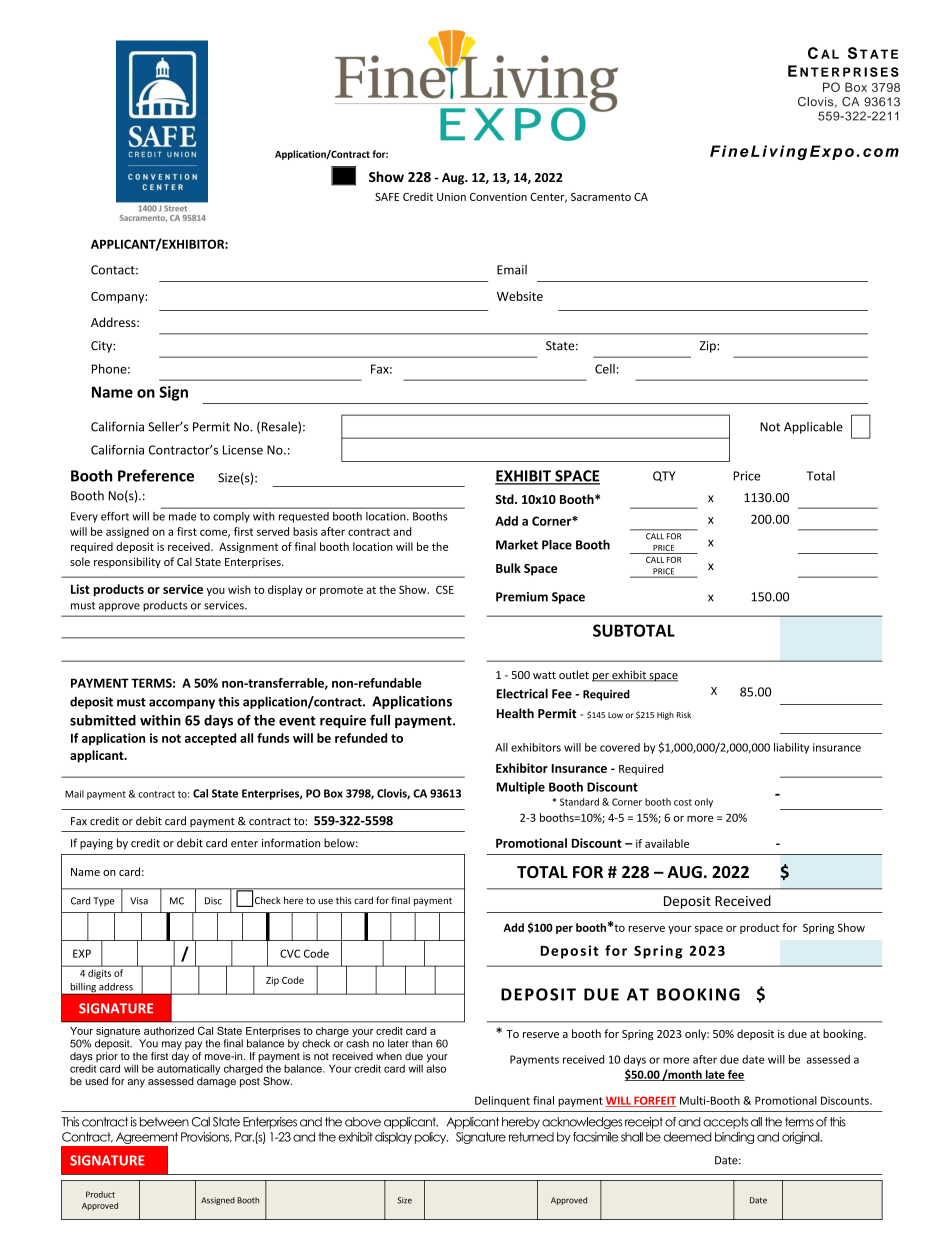  Describe the element at coordinates (139, 901) in the document. I see `Visa` at that location.
